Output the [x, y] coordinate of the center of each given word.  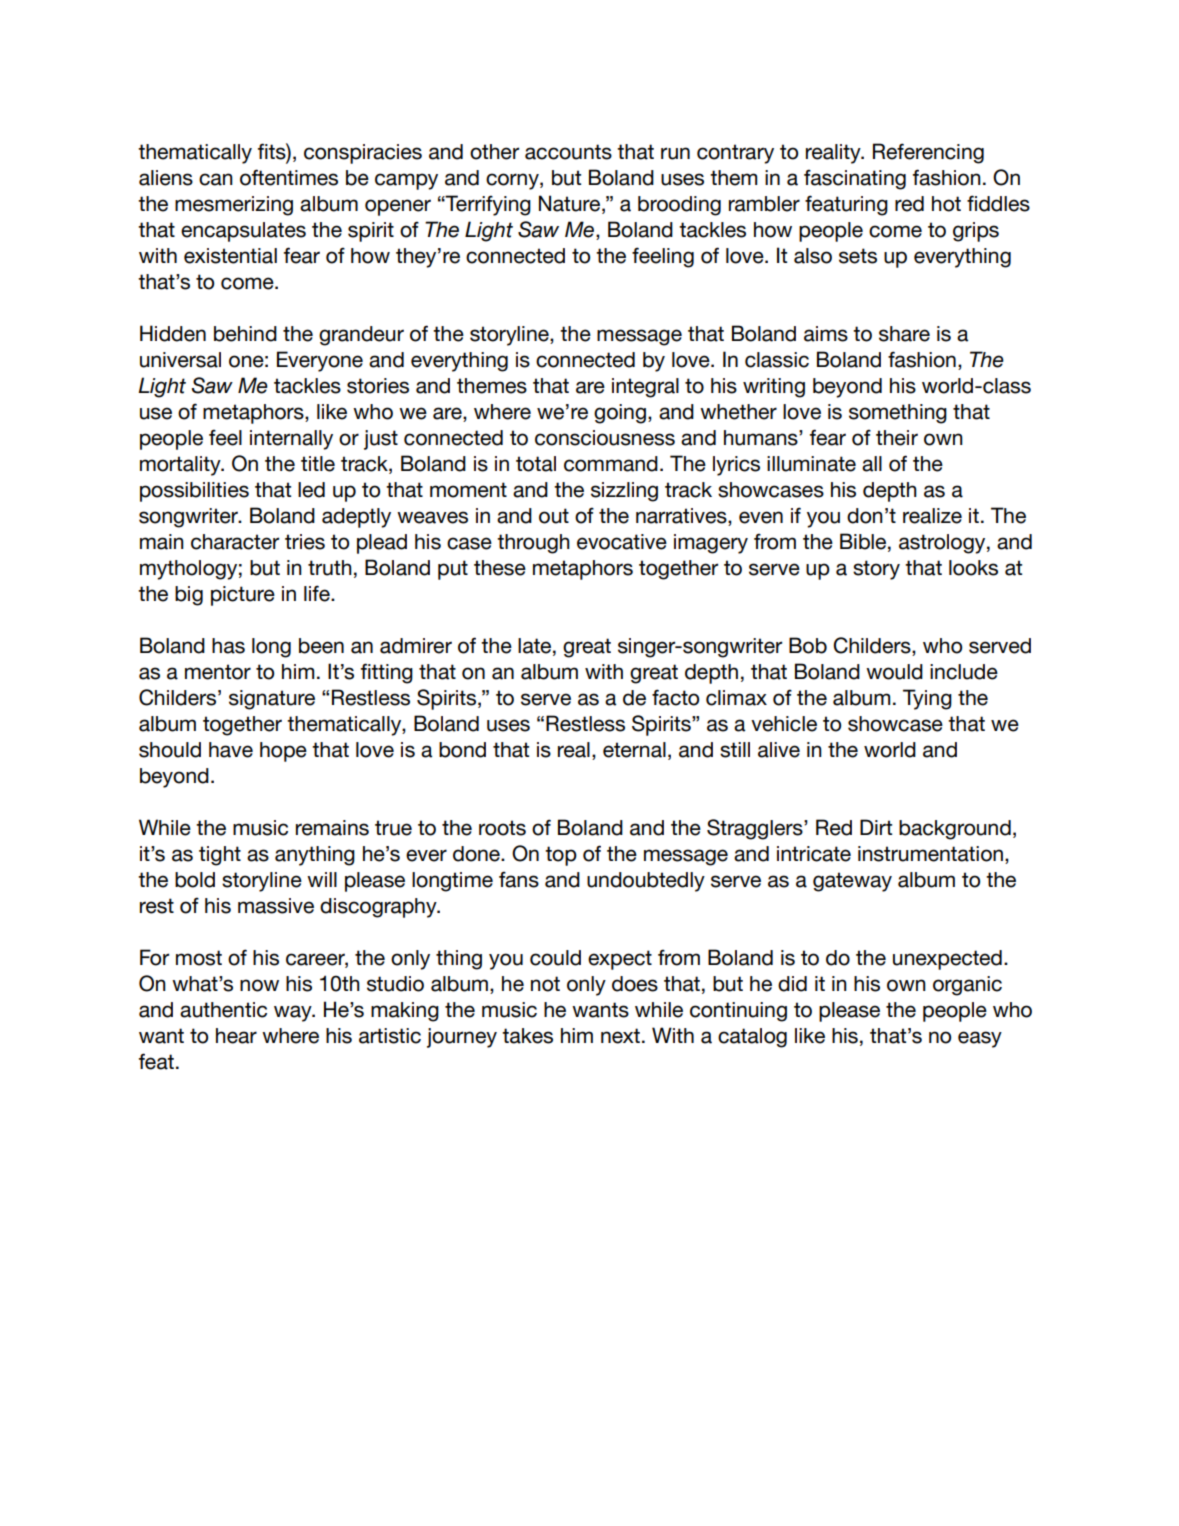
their [897, 438]
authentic [223, 1010]
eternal [634, 750]
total [536, 464]
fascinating [855, 179]
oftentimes [289, 177]
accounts [568, 152]
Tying [927, 699]
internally [291, 440]
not [545, 984]
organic [967, 986]
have [231, 750]
